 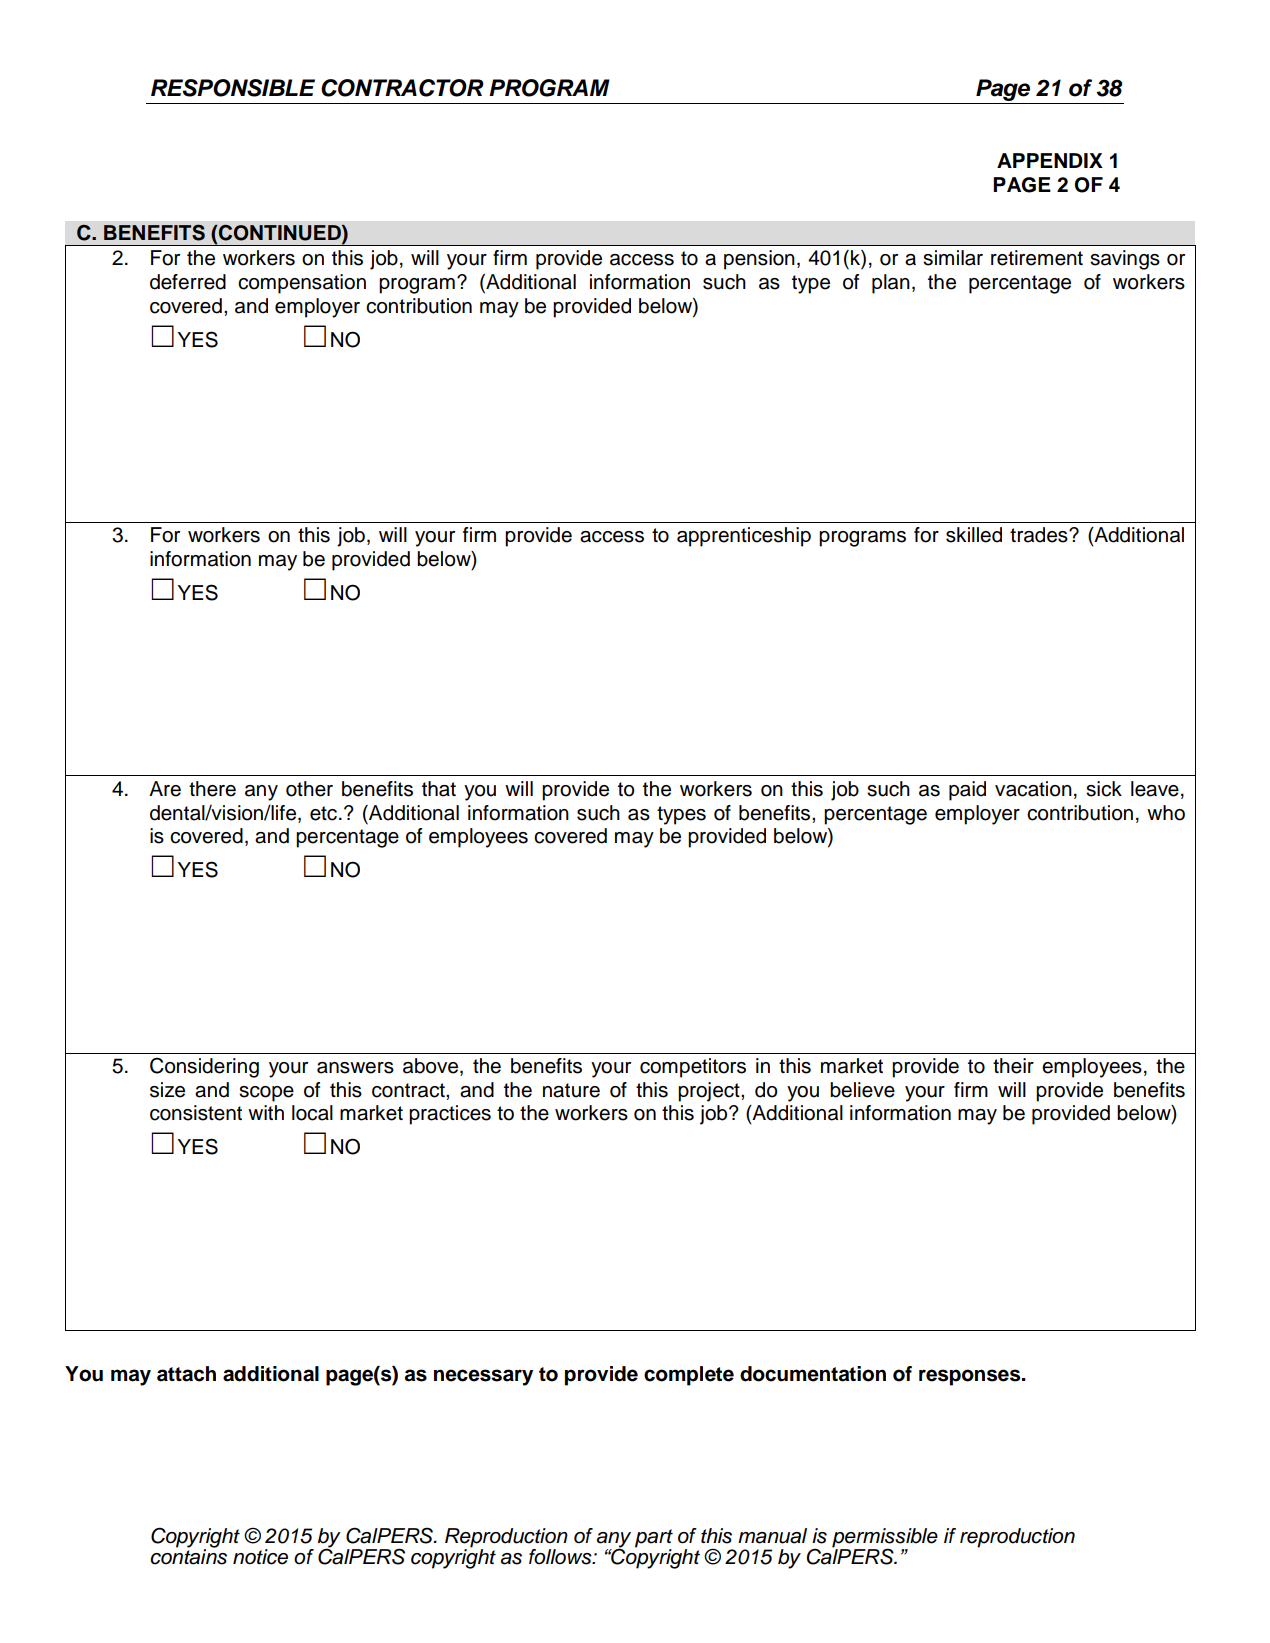 I want to click on apprenticeship, so click(x=744, y=537).
